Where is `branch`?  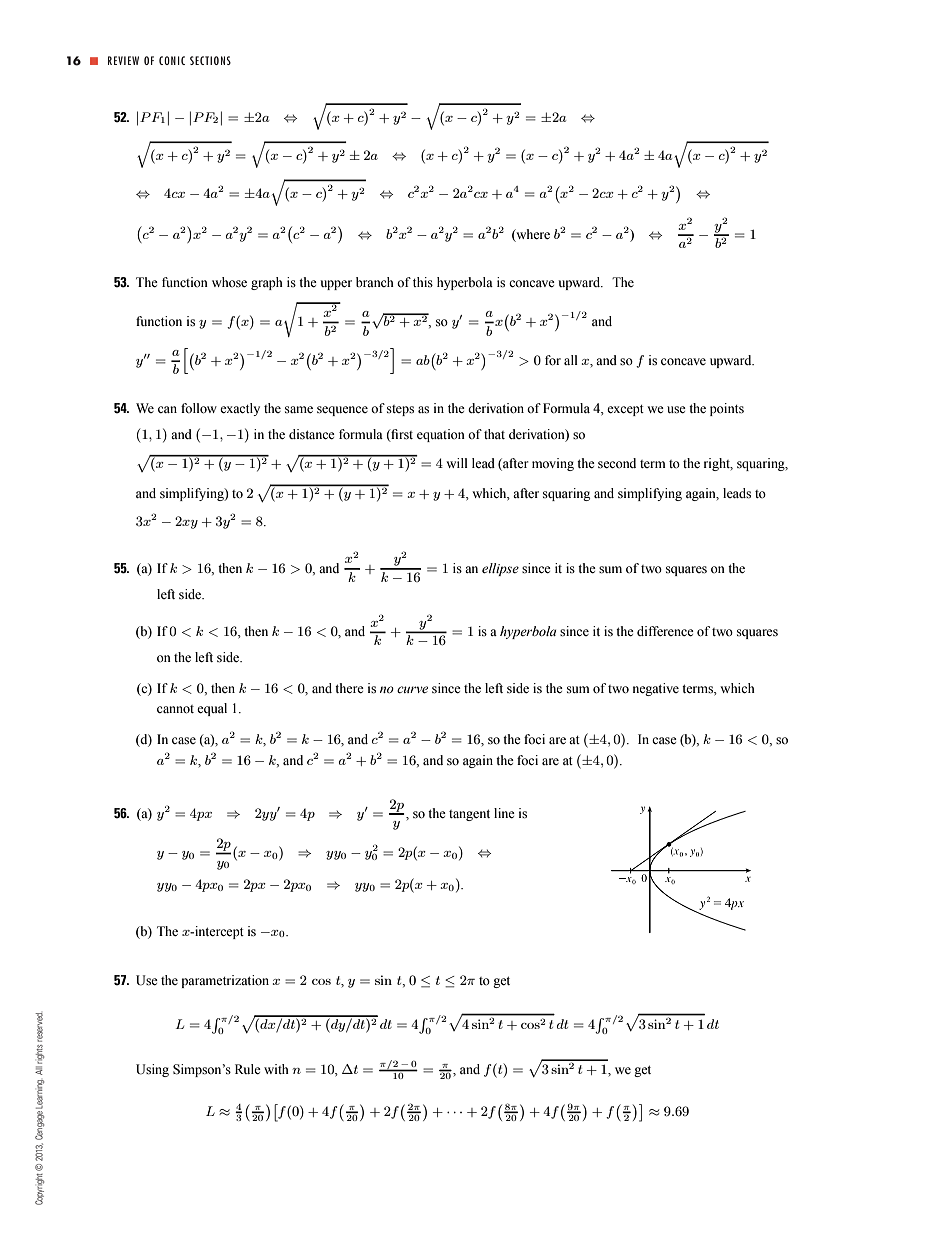 branch is located at coordinates (375, 282).
